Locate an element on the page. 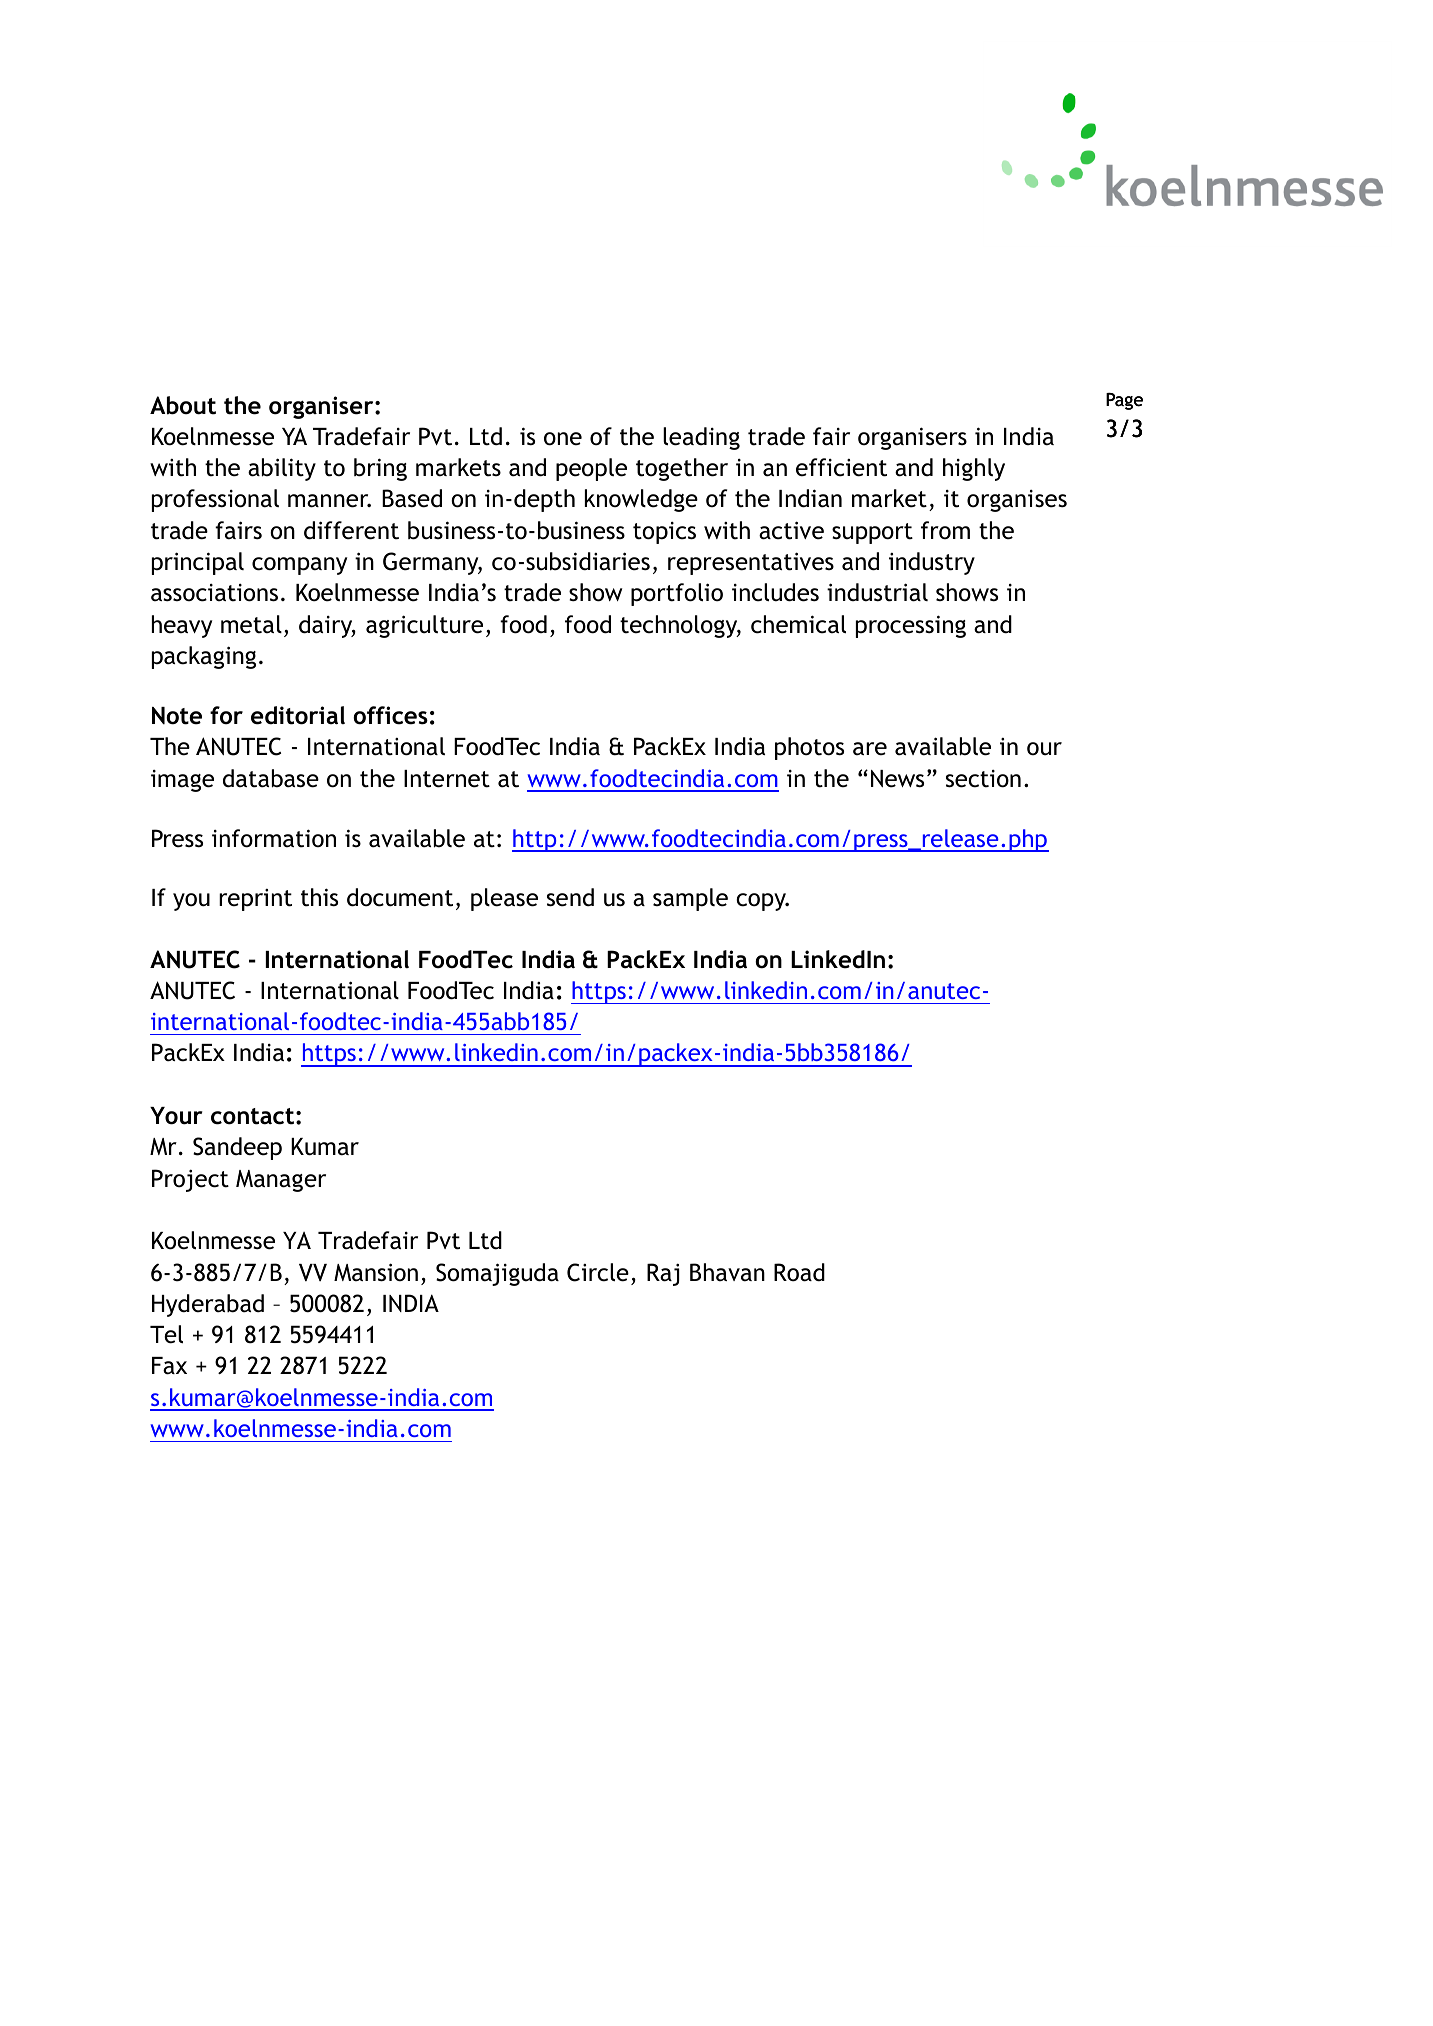 The image size is (1433, 2026). highly is located at coordinates (974, 469).
